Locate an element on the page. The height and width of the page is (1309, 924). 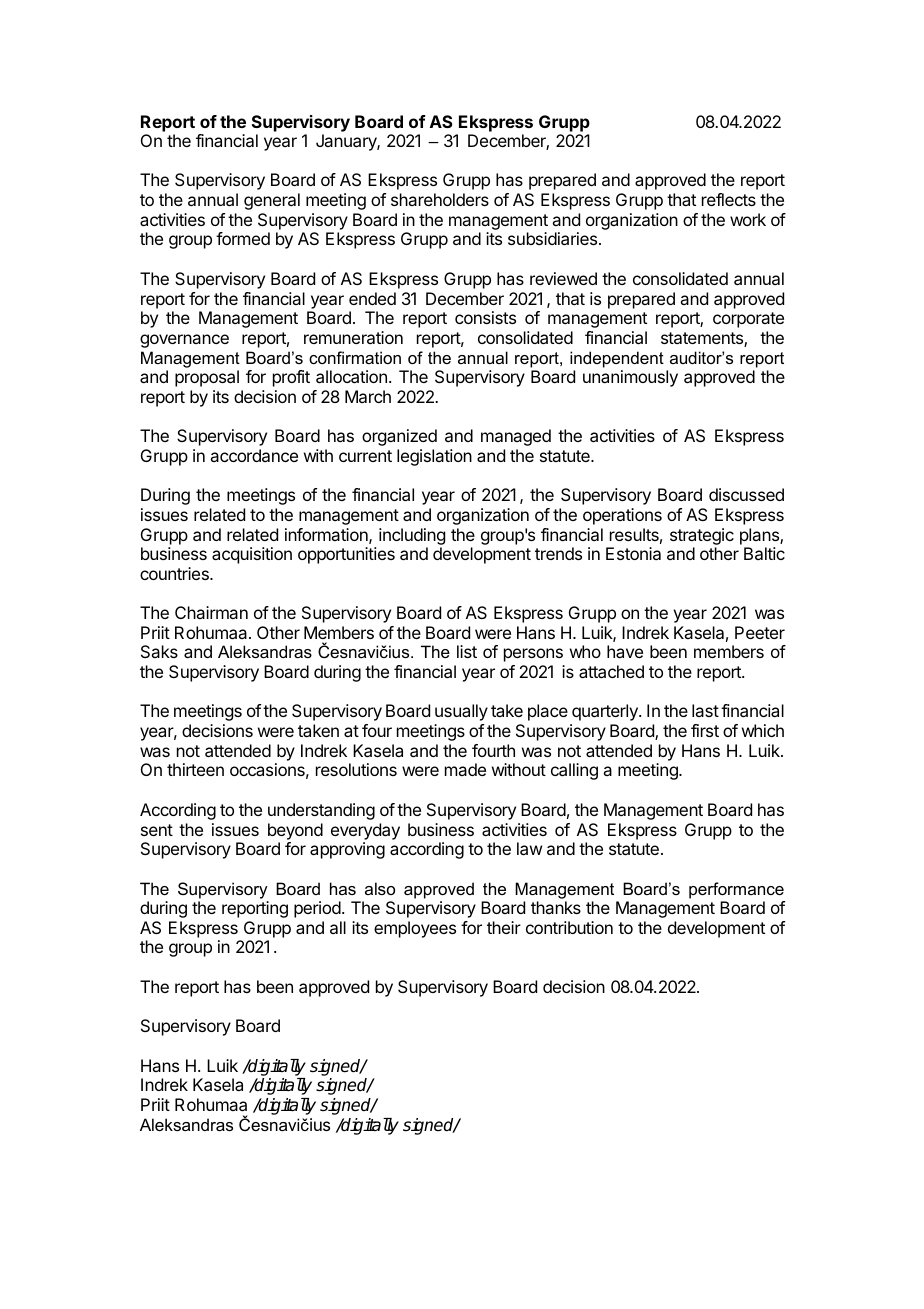
strategic is located at coordinates (702, 536).
